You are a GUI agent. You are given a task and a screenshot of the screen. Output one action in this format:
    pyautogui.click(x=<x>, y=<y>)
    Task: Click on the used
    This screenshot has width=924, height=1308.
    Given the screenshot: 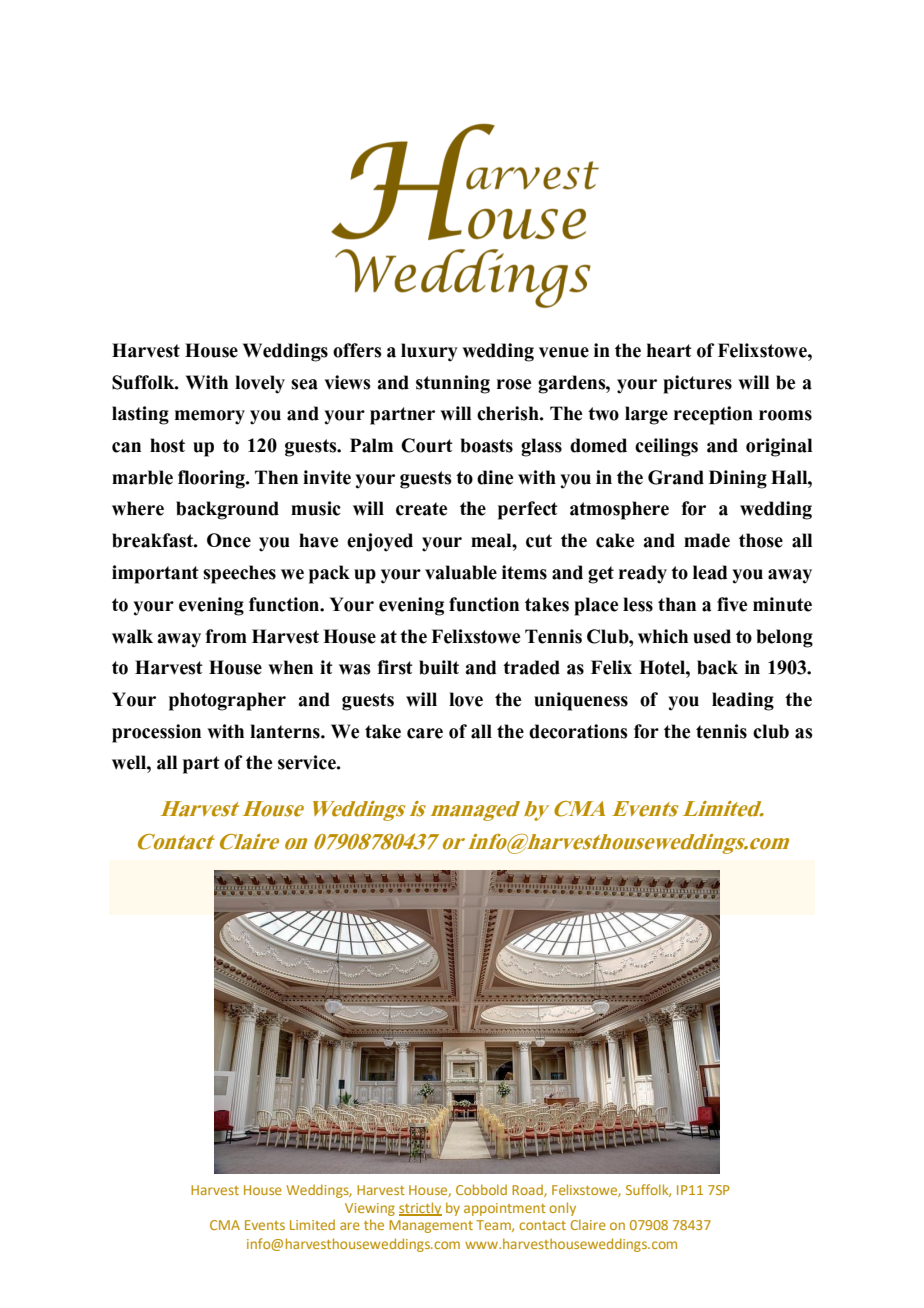 What is the action you would take?
    pyautogui.click(x=712, y=636)
